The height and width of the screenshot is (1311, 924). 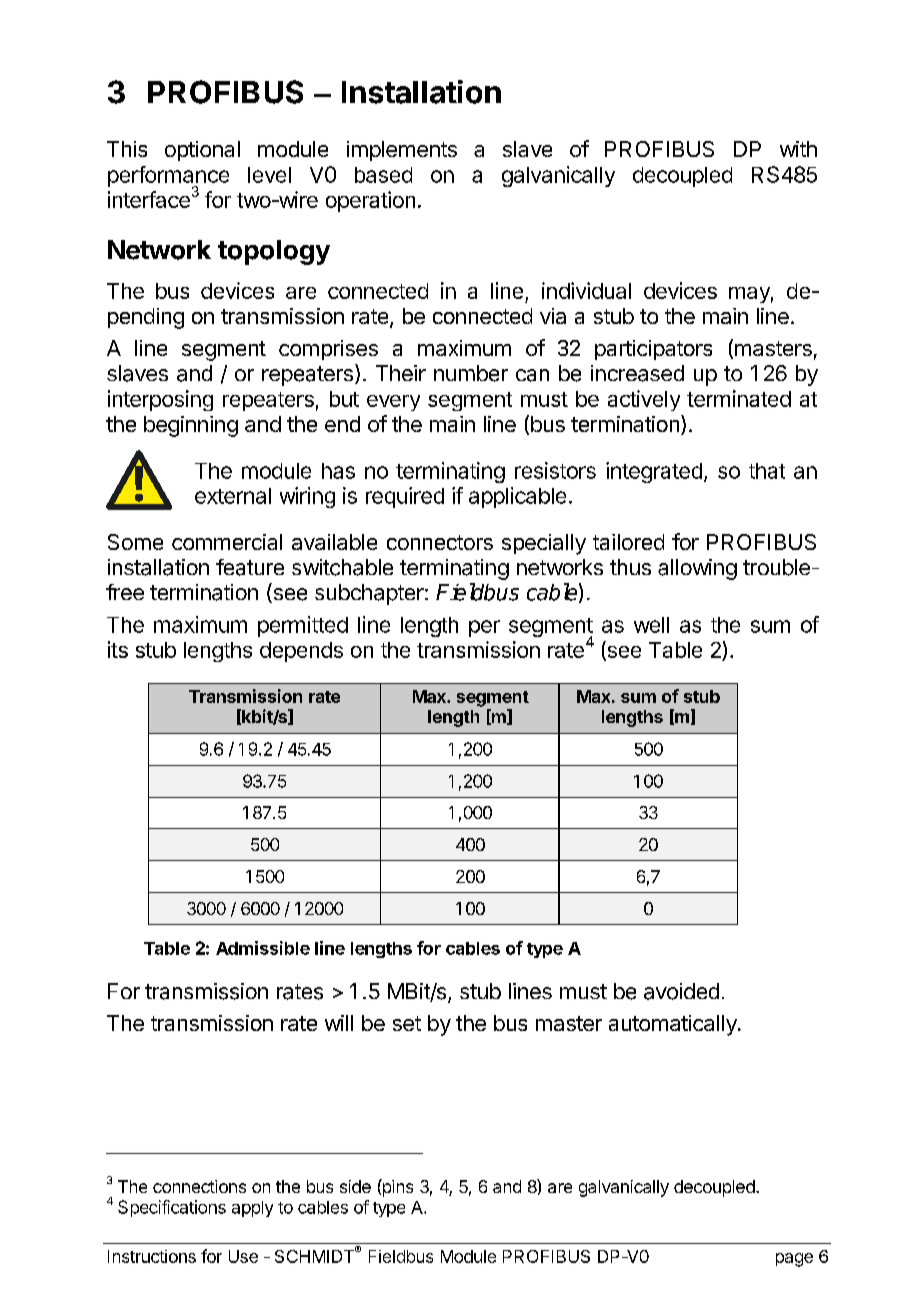 I want to click on terminated, so click(x=739, y=398).
